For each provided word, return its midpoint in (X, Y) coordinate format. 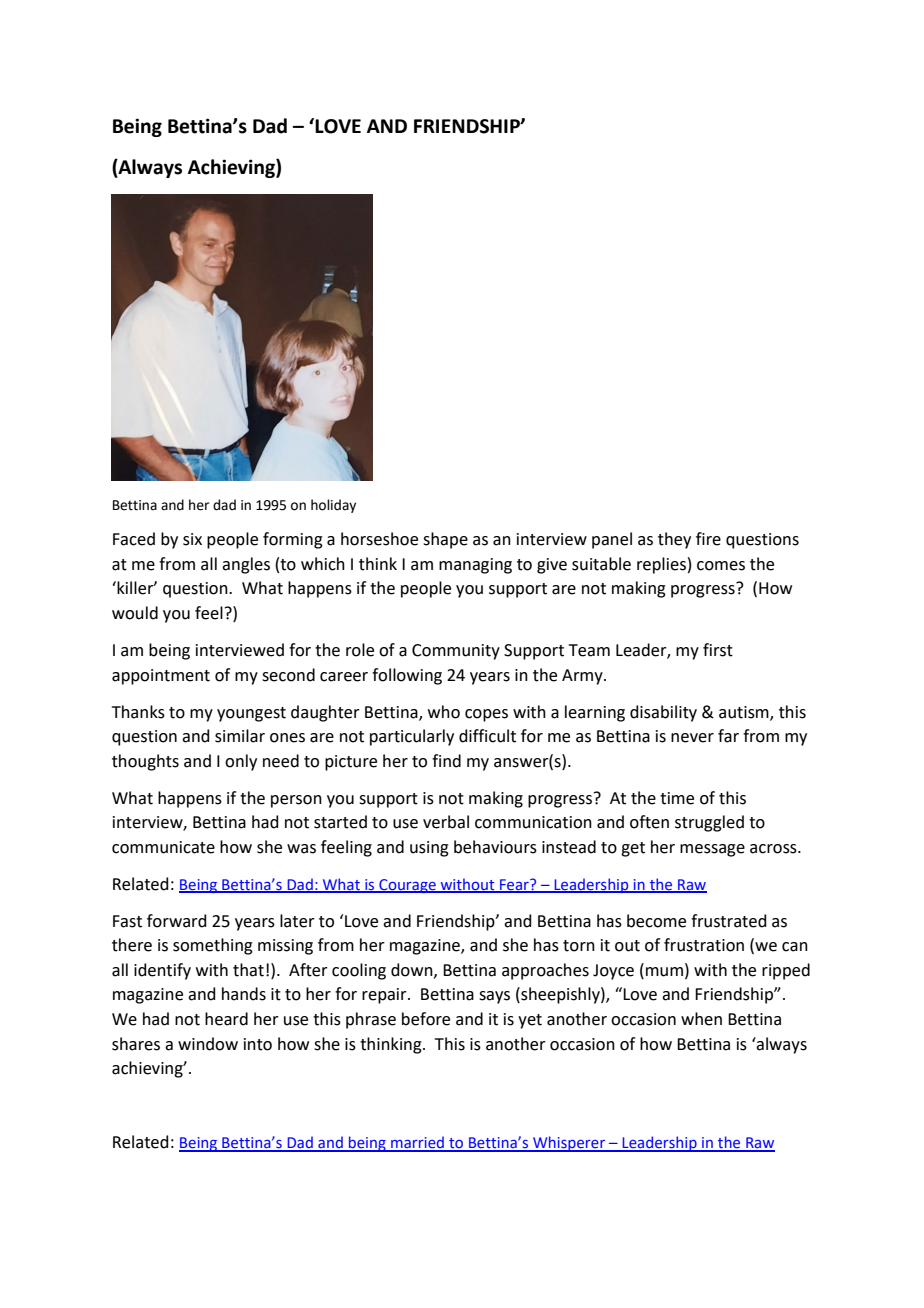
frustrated (729, 921)
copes (486, 715)
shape (445, 540)
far (728, 736)
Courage (407, 886)
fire (708, 539)
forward (177, 921)
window (208, 1044)
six (192, 539)
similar (240, 736)
